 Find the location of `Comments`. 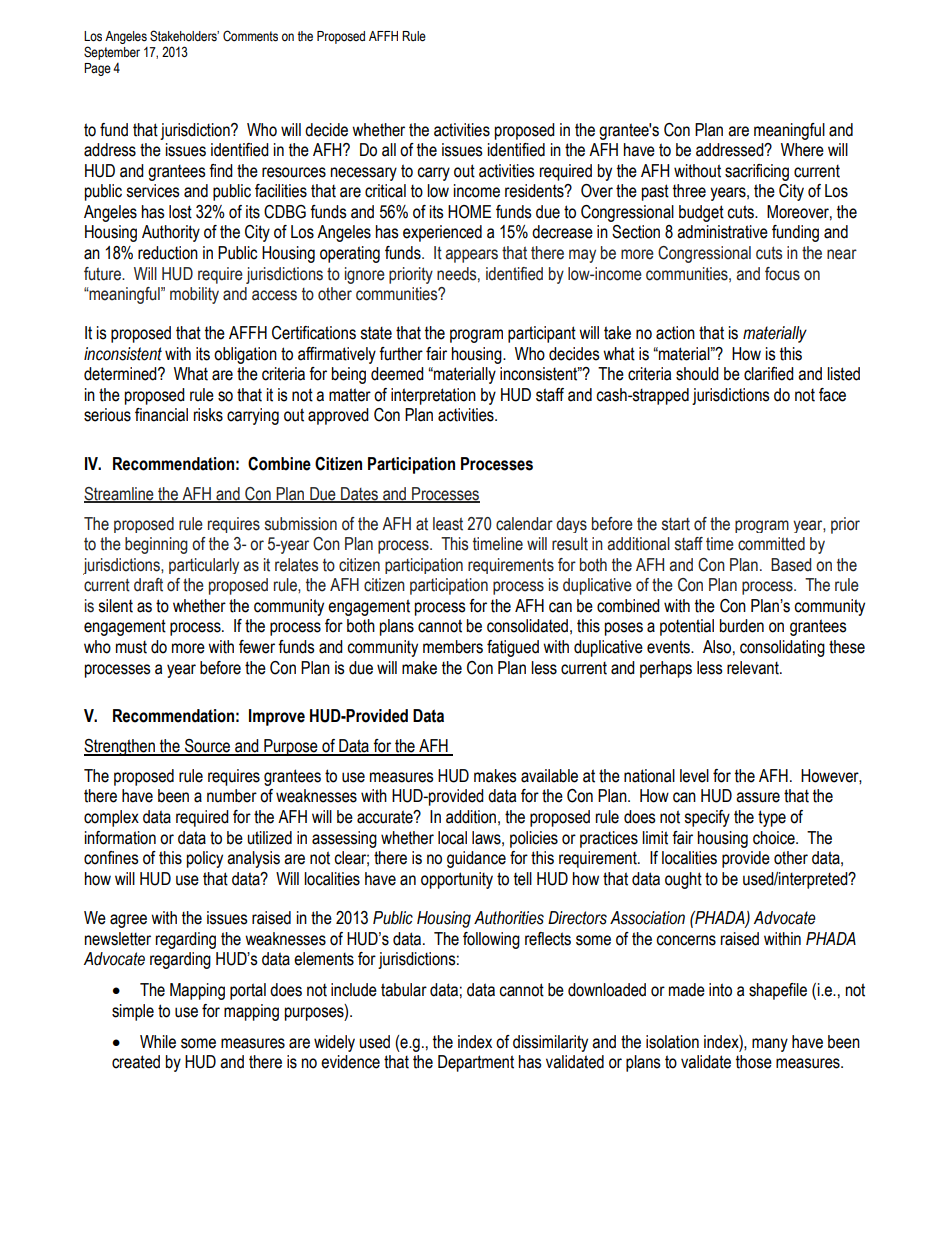

Comments is located at coordinates (250, 36).
